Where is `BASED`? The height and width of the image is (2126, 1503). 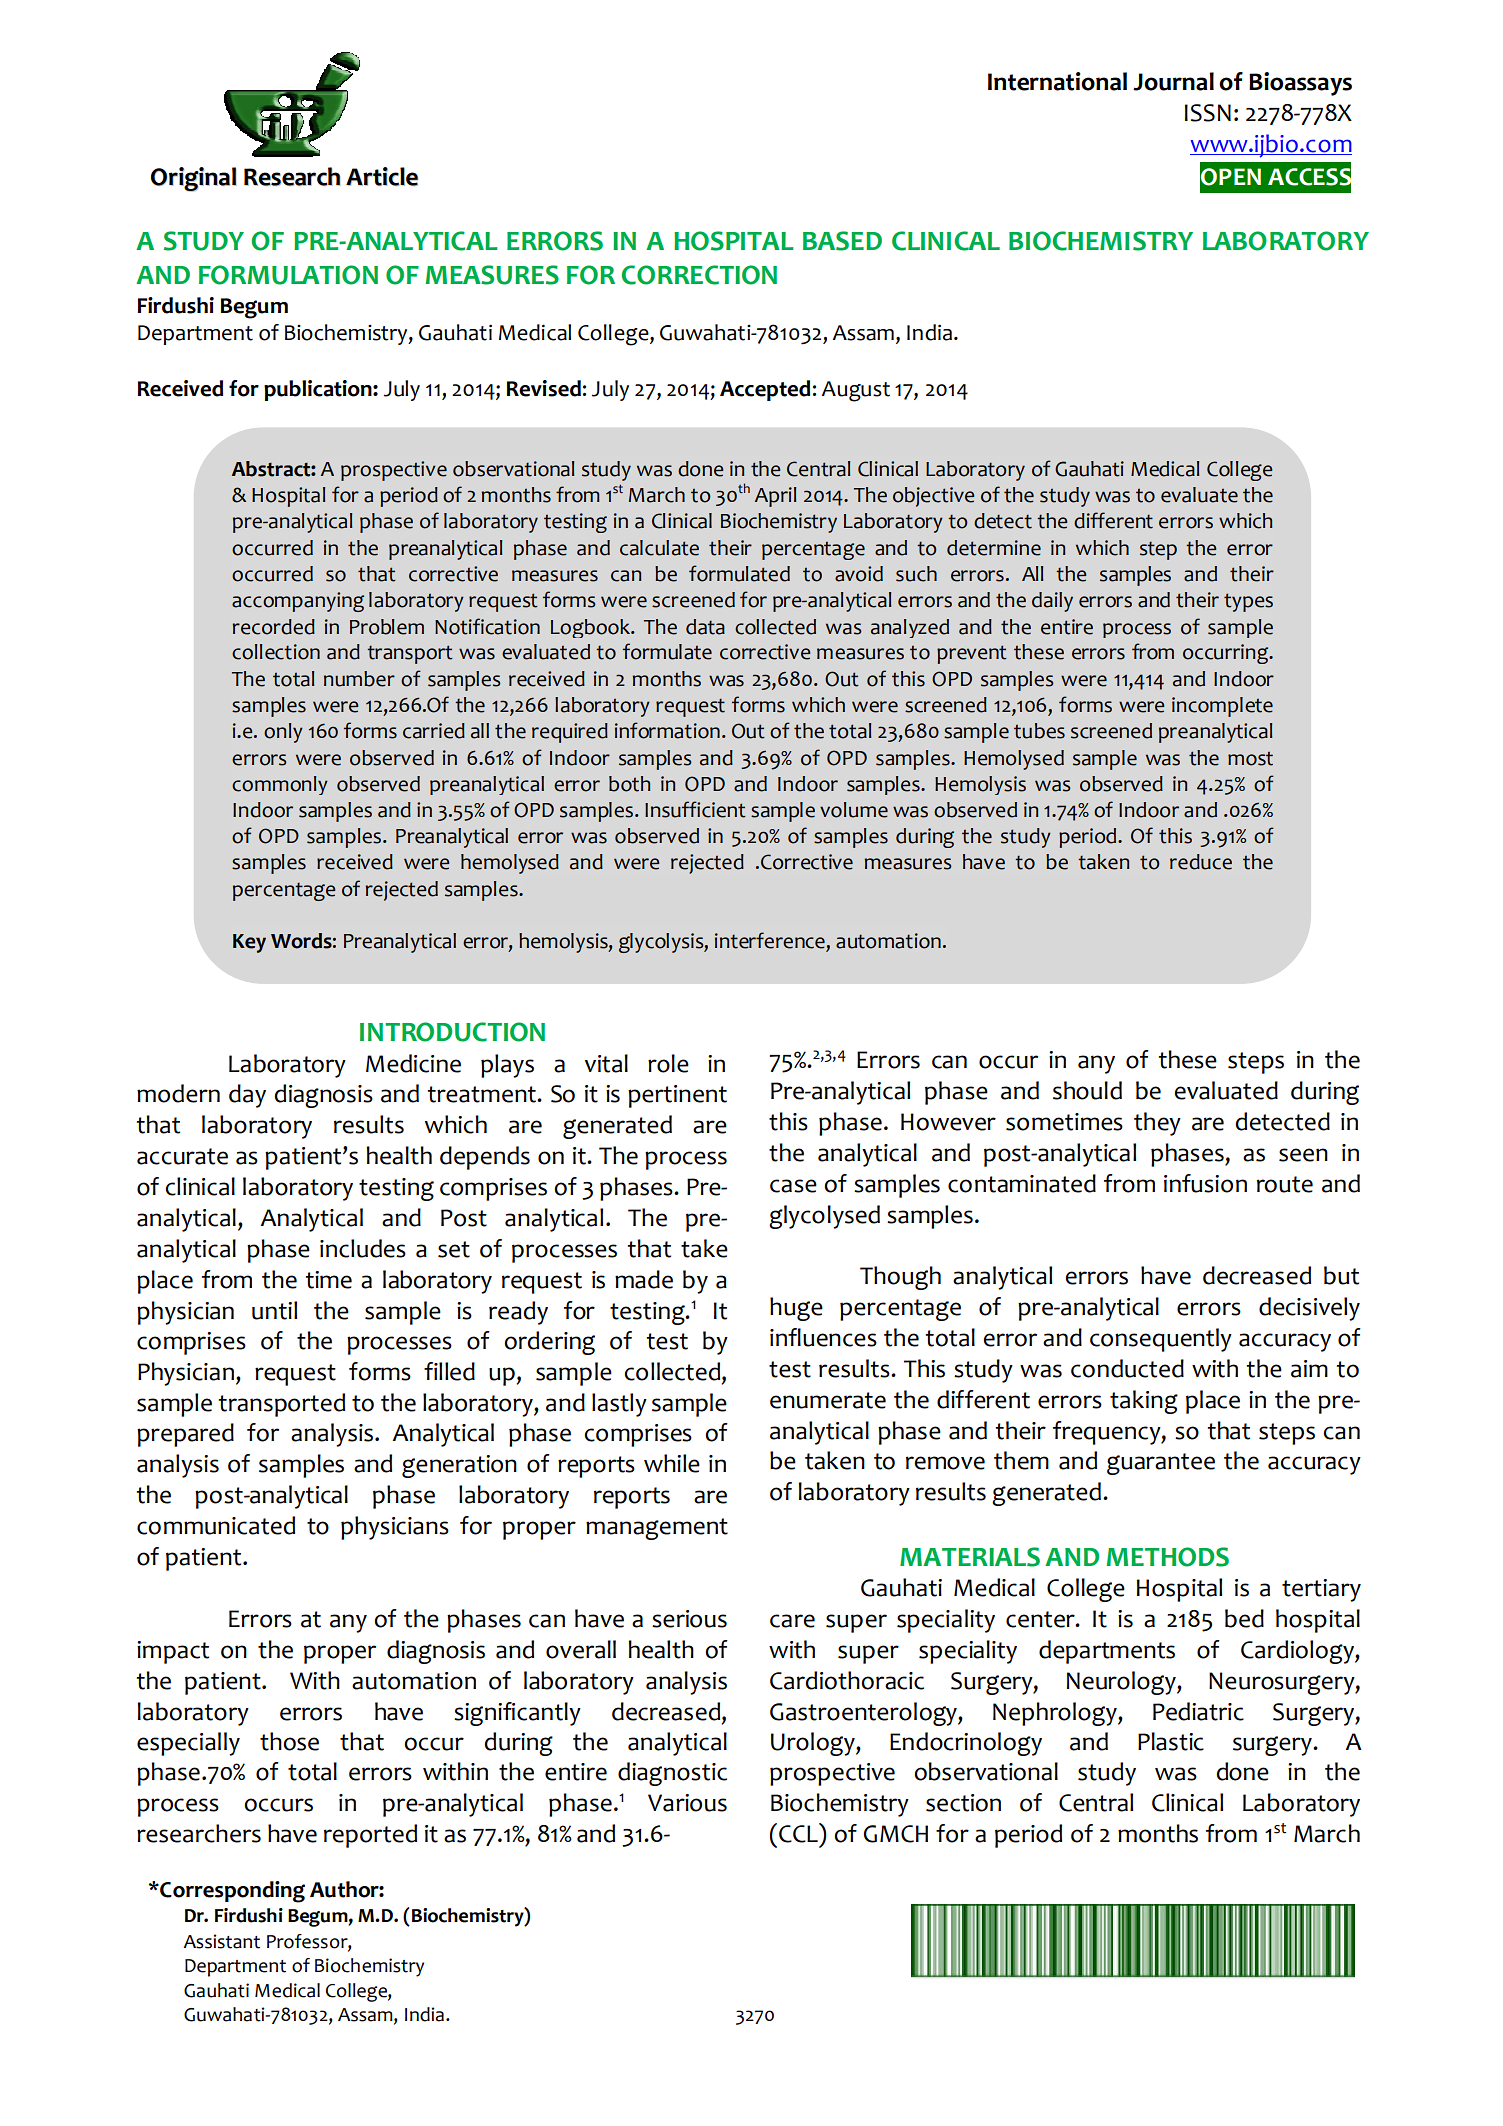
BASED is located at coordinates (842, 241).
